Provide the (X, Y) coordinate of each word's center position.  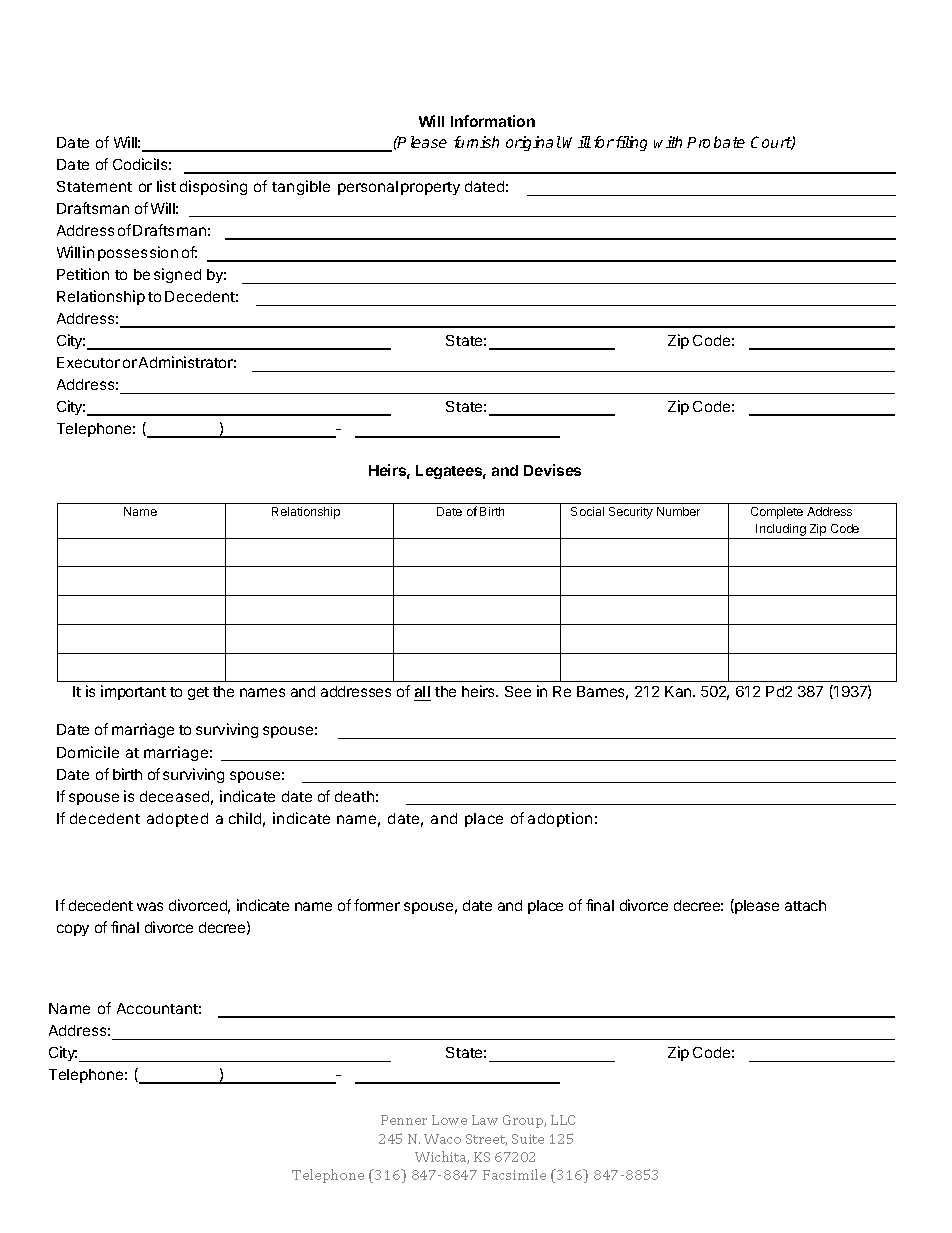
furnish (476, 142)
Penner (404, 1120)
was (150, 906)
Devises (552, 470)
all (422, 693)
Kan (679, 691)
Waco (442, 1139)
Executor (88, 362)
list (166, 186)
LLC (563, 1120)
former (377, 905)
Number (678, 511)
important (133, 692)
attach (805, 905)
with (668, 142)
